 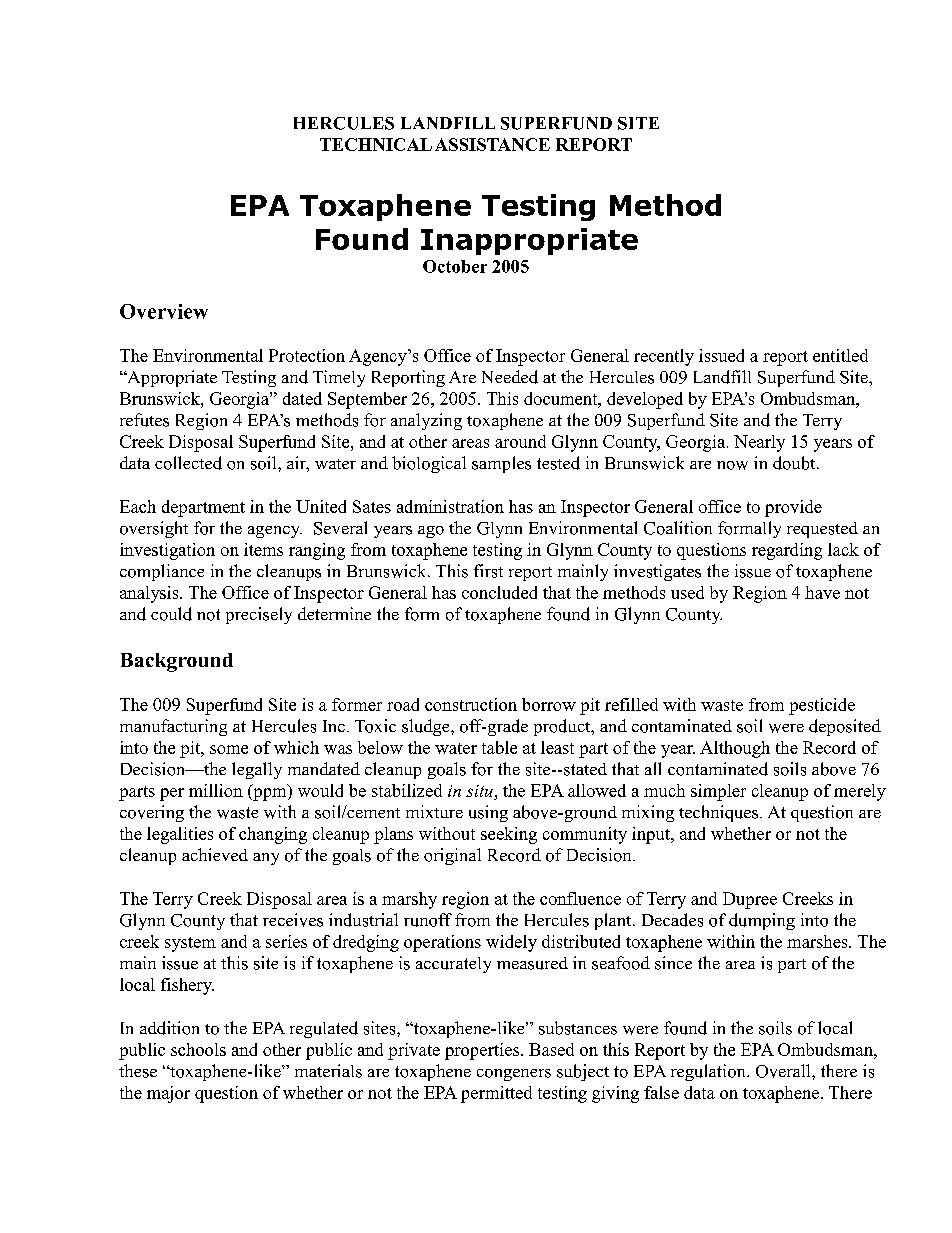 I want to click on some, so click(x=229, y=749).
